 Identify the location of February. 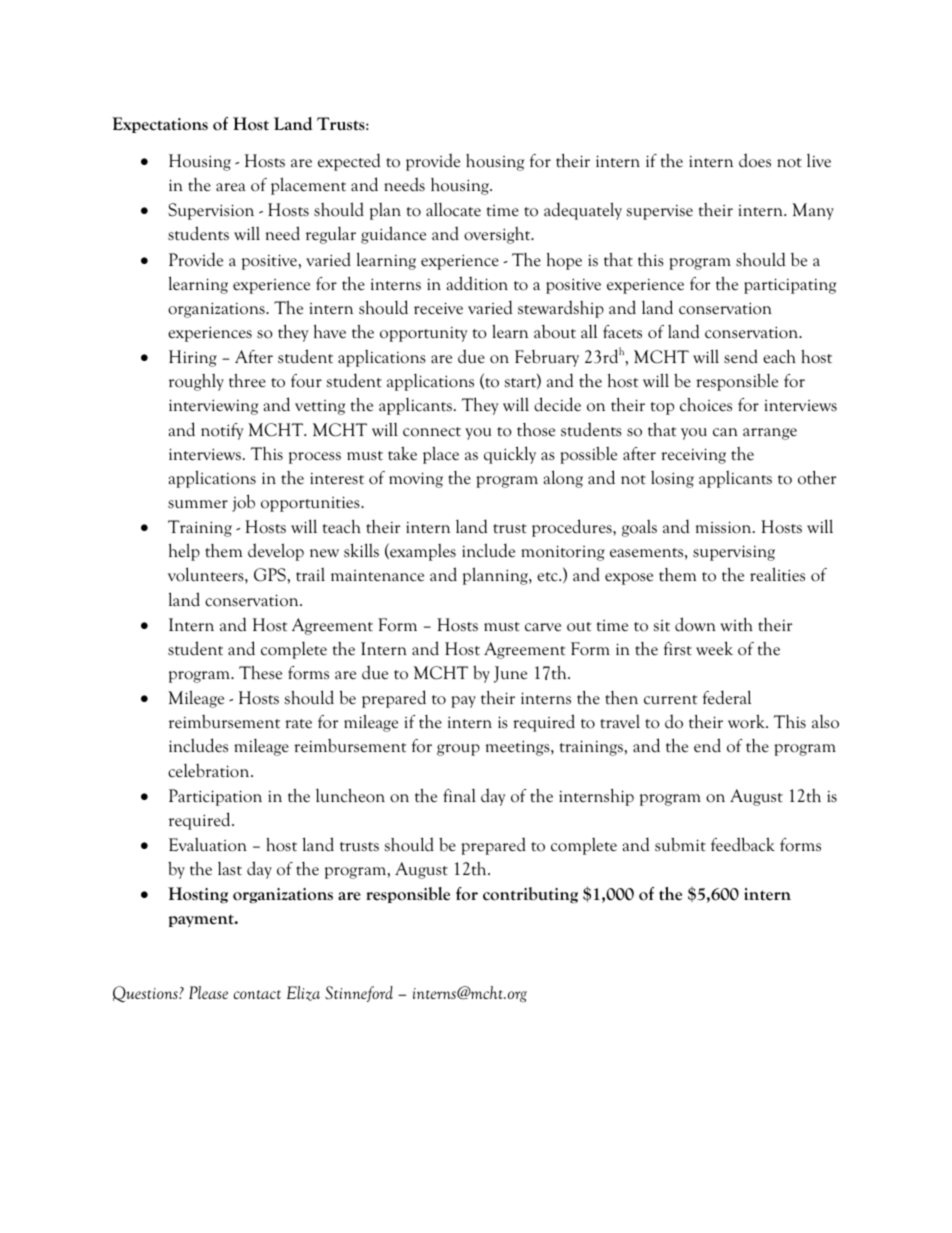
(547, 358).
